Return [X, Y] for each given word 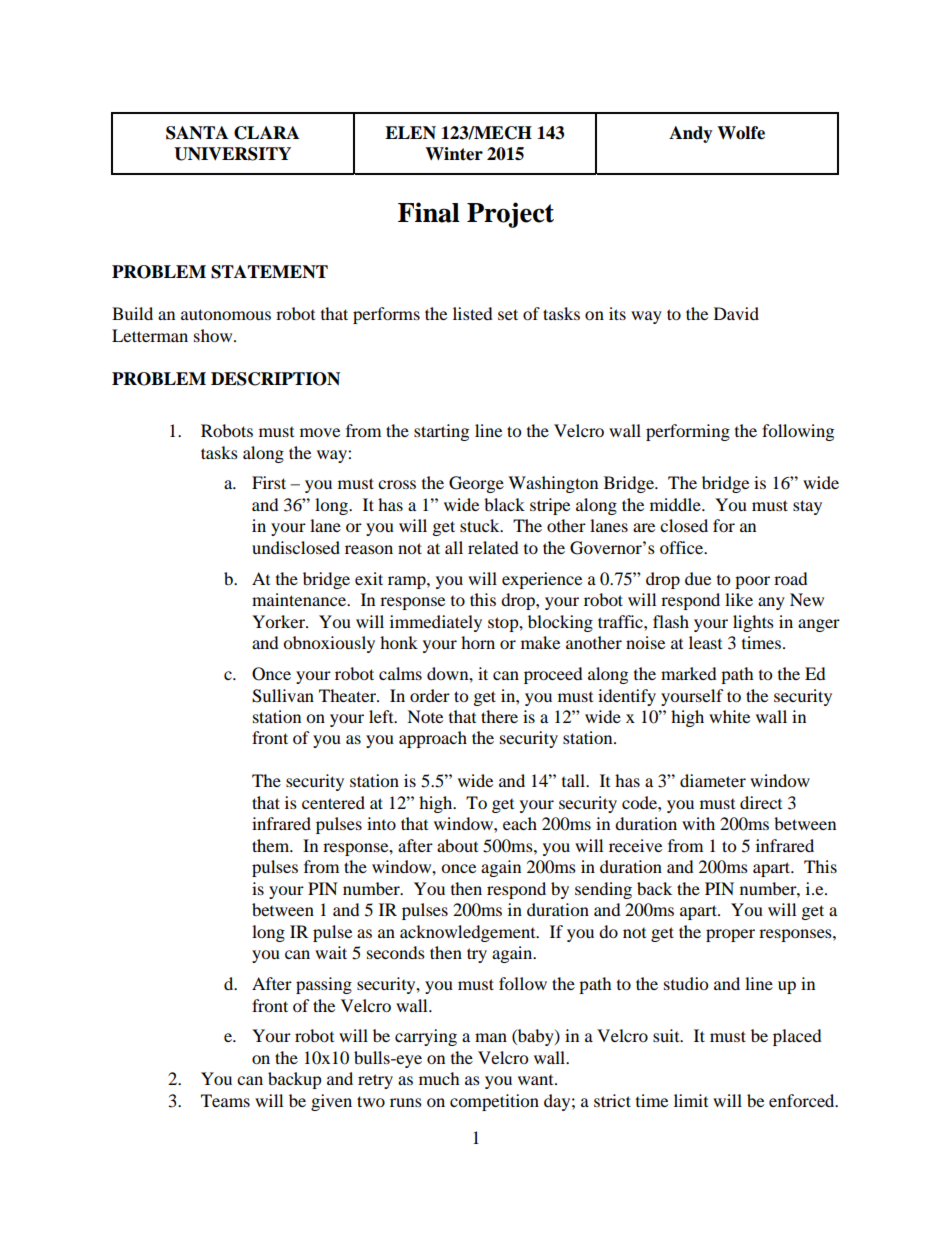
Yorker [279, 621]
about [457, 845]
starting [441, 432]
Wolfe [741, 133]
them [272, 845]
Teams [225, 1100]
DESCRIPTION [275, 379]
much [439, 1078]
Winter [454, 154]
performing [688, 432]
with [698, 823]
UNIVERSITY [232, 154]
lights [753, 623]
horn [478, 642]
